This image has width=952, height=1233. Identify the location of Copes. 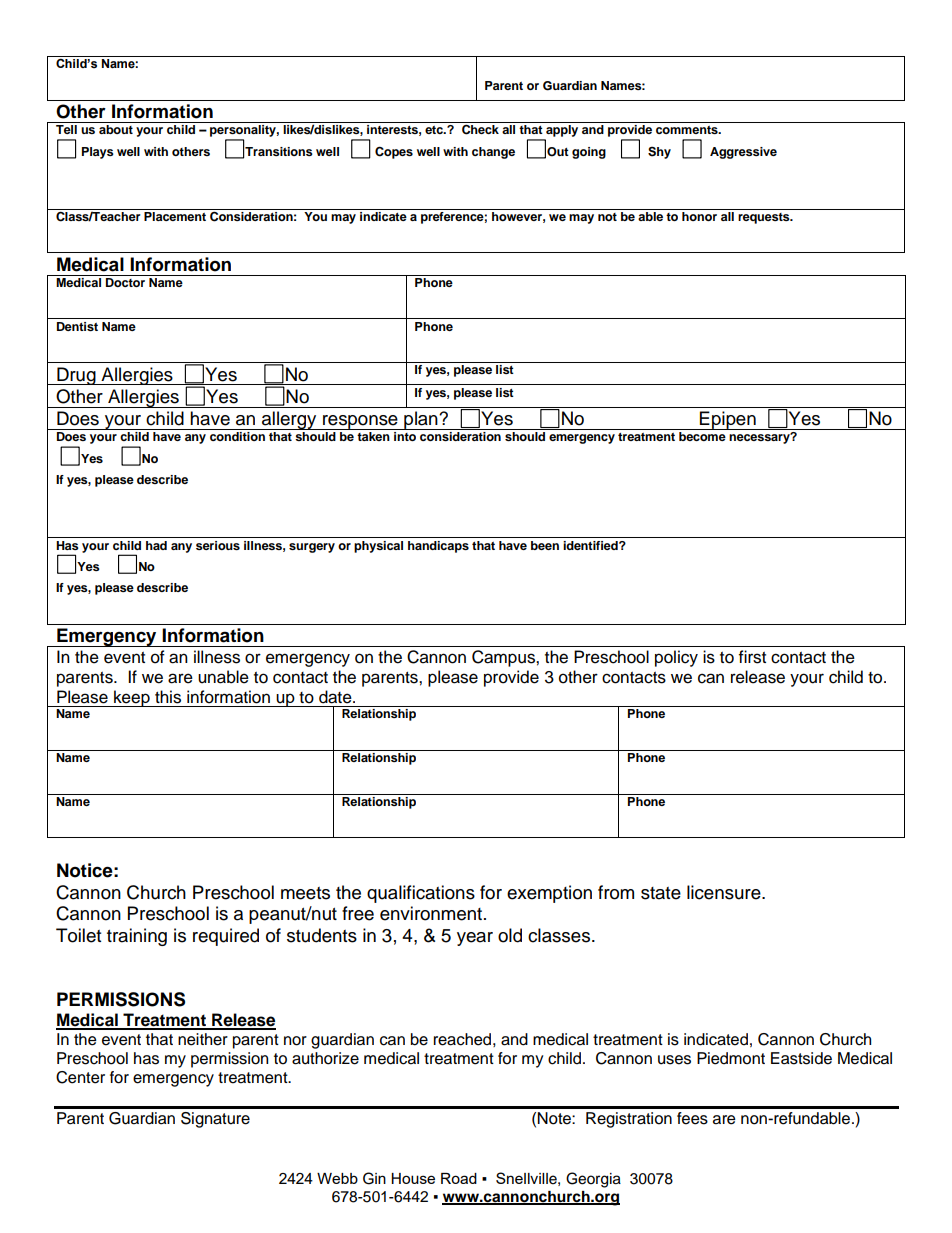
(394, 152).
